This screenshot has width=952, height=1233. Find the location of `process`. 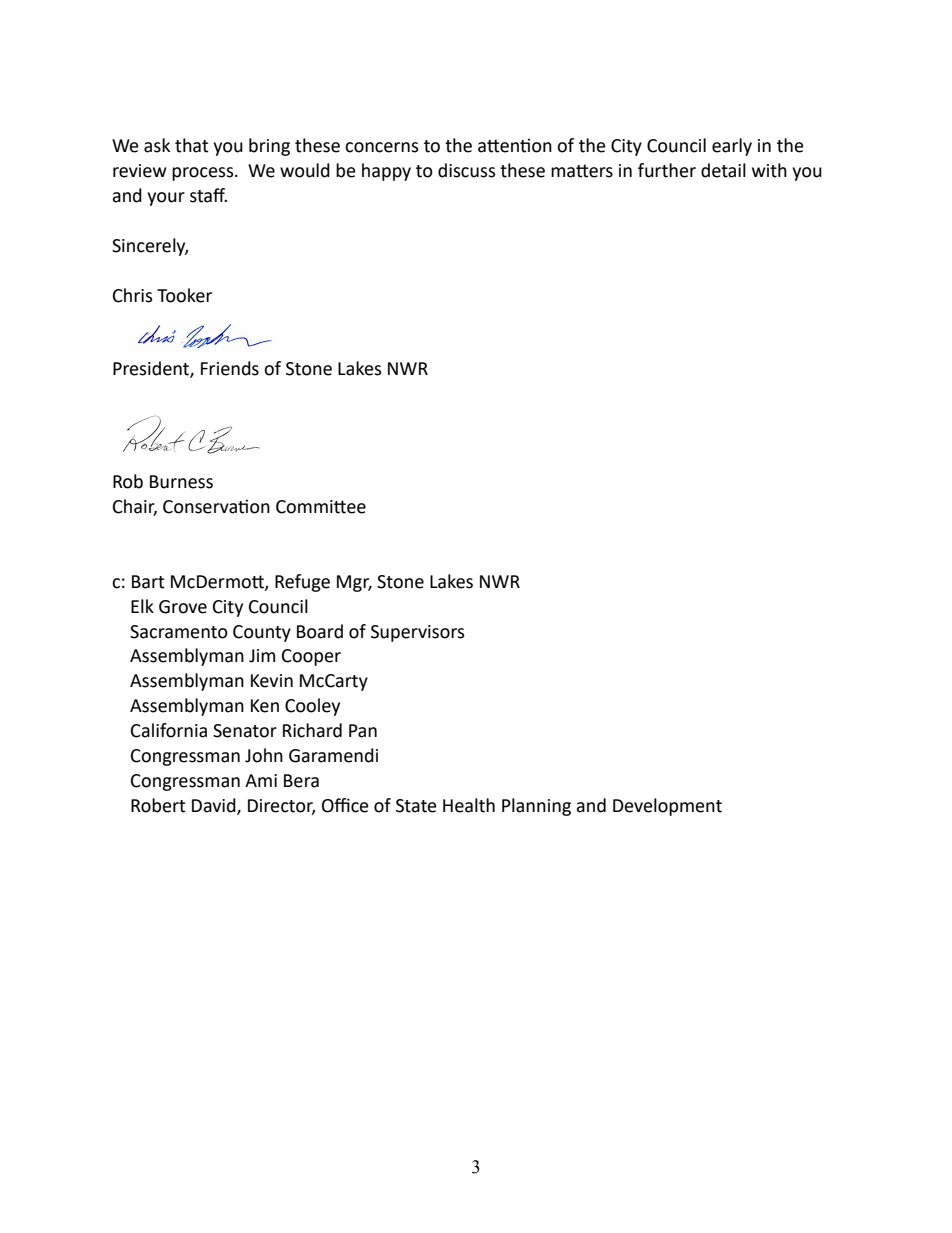

process is located at coordinates (204, 174).
